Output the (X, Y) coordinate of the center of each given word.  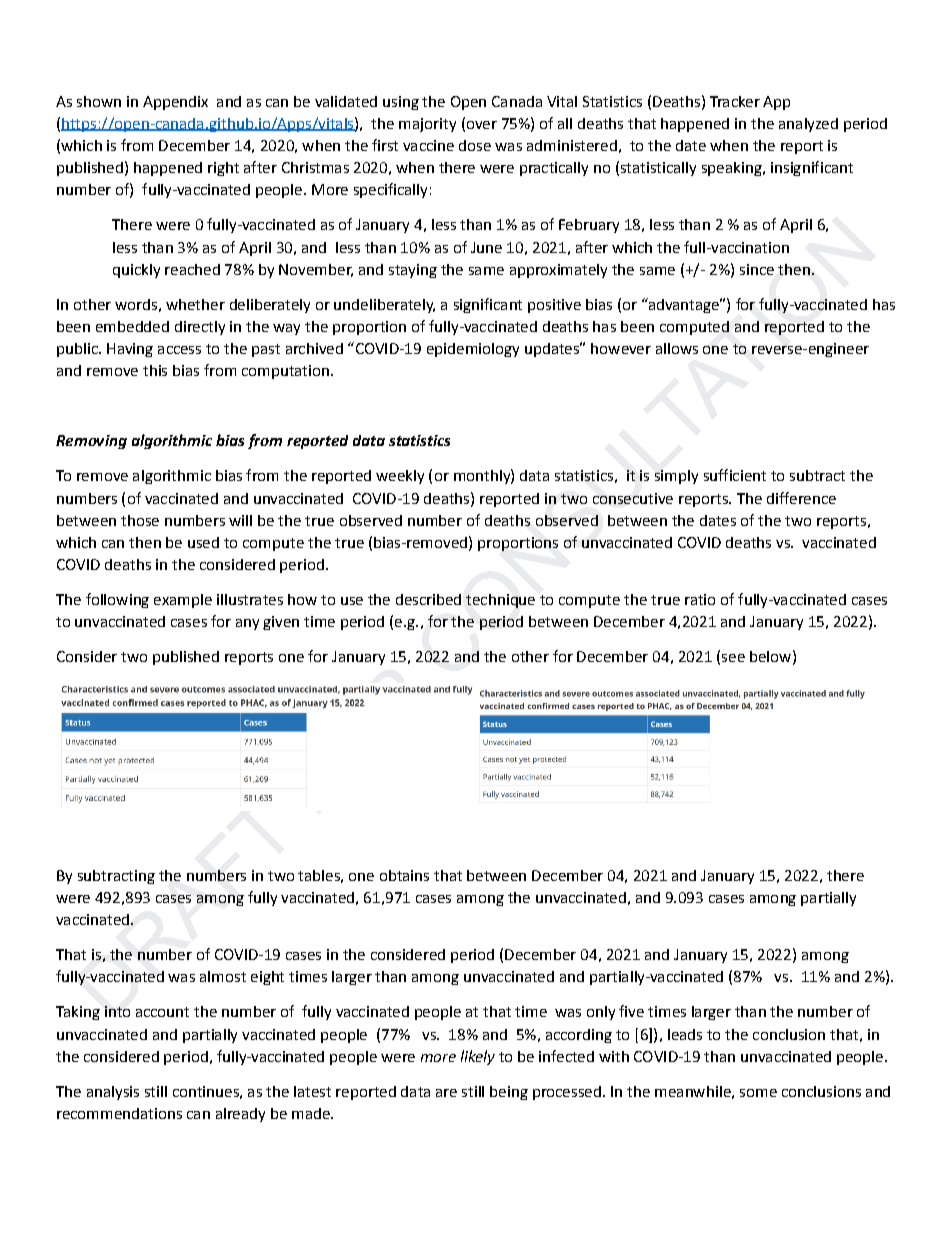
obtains (404, 875)
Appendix (175, 103)
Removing (91, 442)
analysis (113, 1093)
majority (427, 125)
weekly (400, 477)
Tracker (735, 101)
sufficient (735, 475)
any (247, 624)
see (733, 658)
